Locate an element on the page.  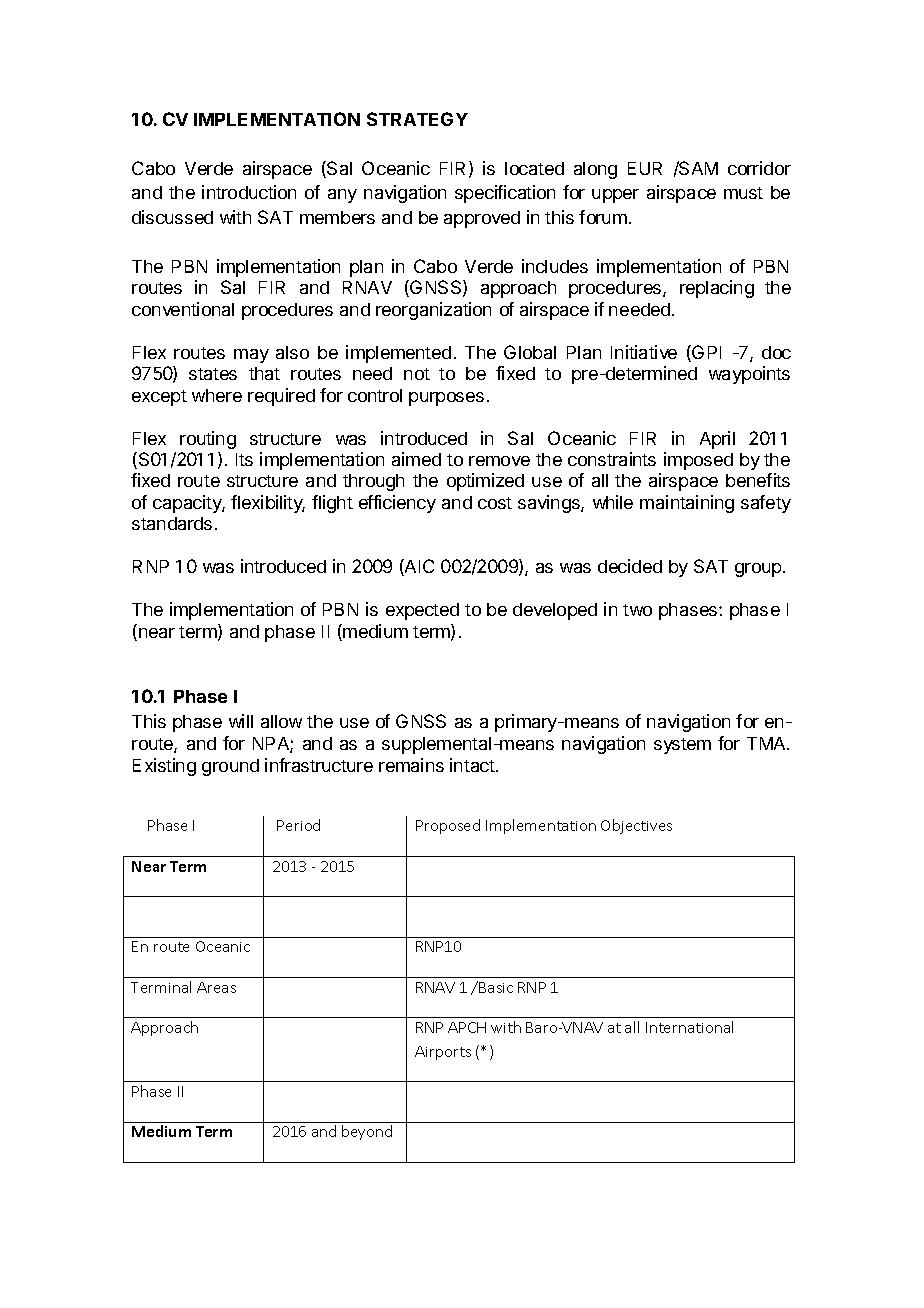
corridor is located at coordinates (759, 168).
